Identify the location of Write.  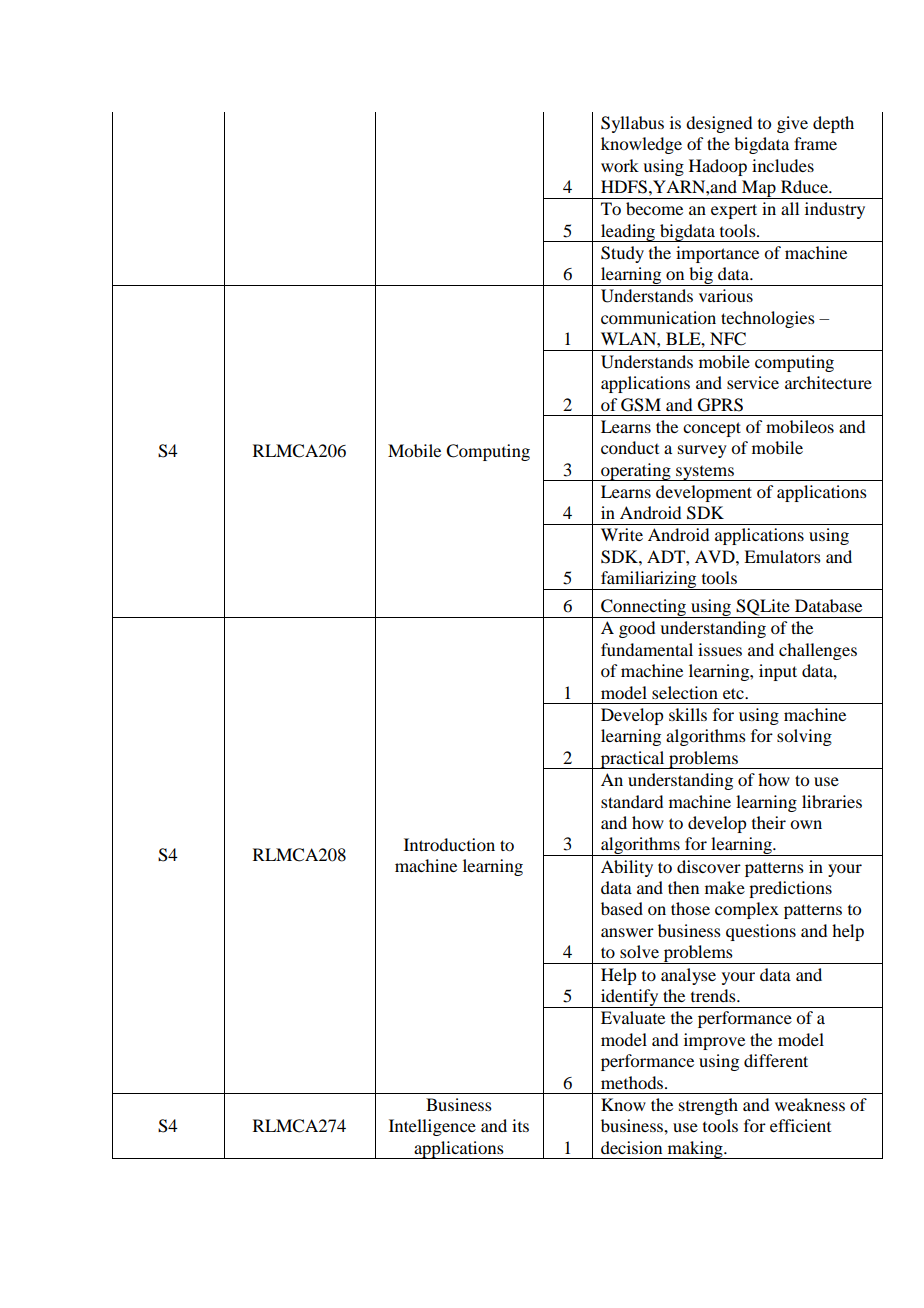
(622, 534).
